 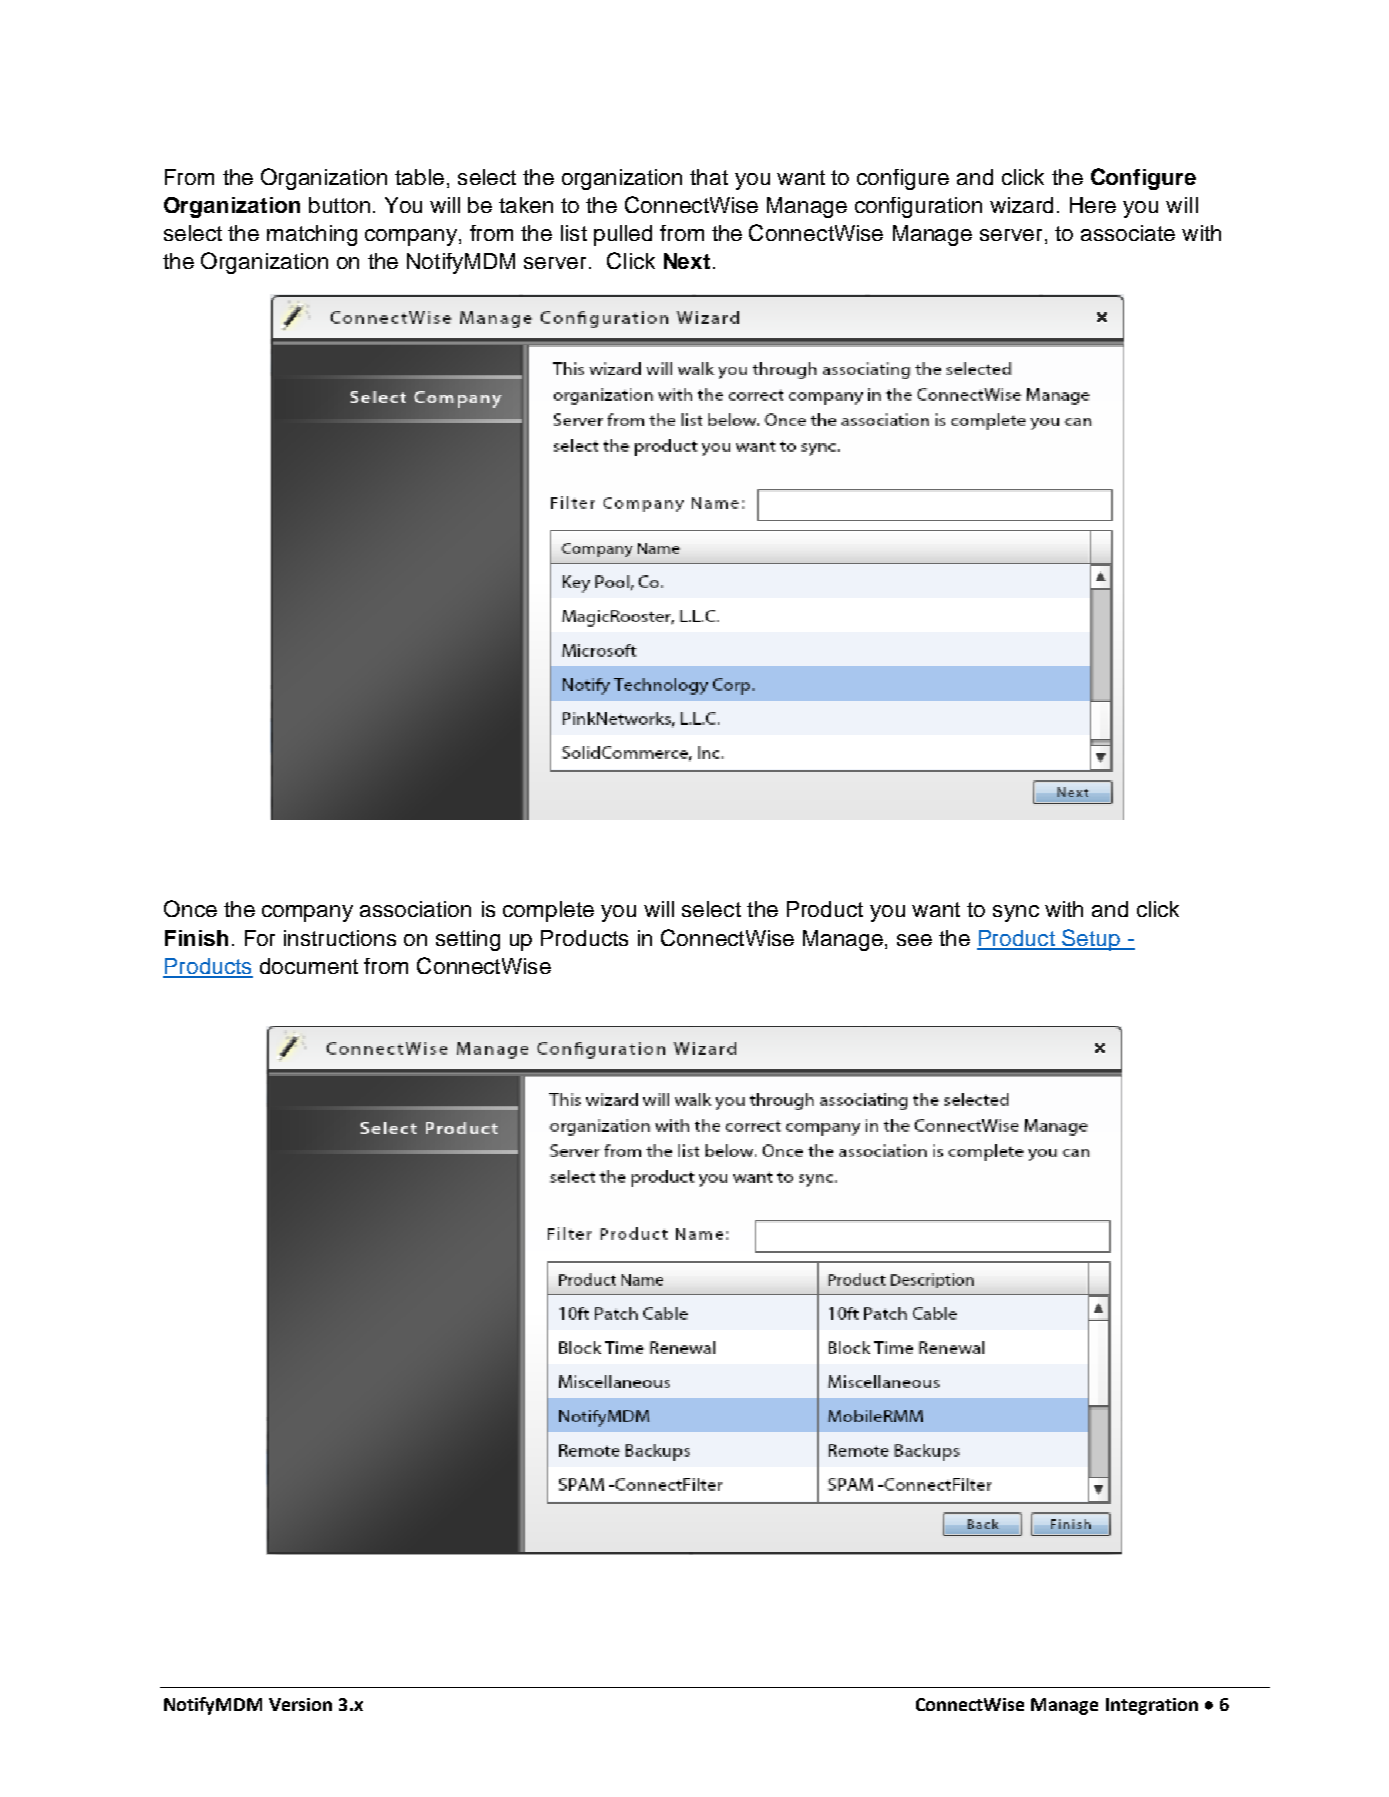 I want to click on sync, so click(x=1016, y=913).
